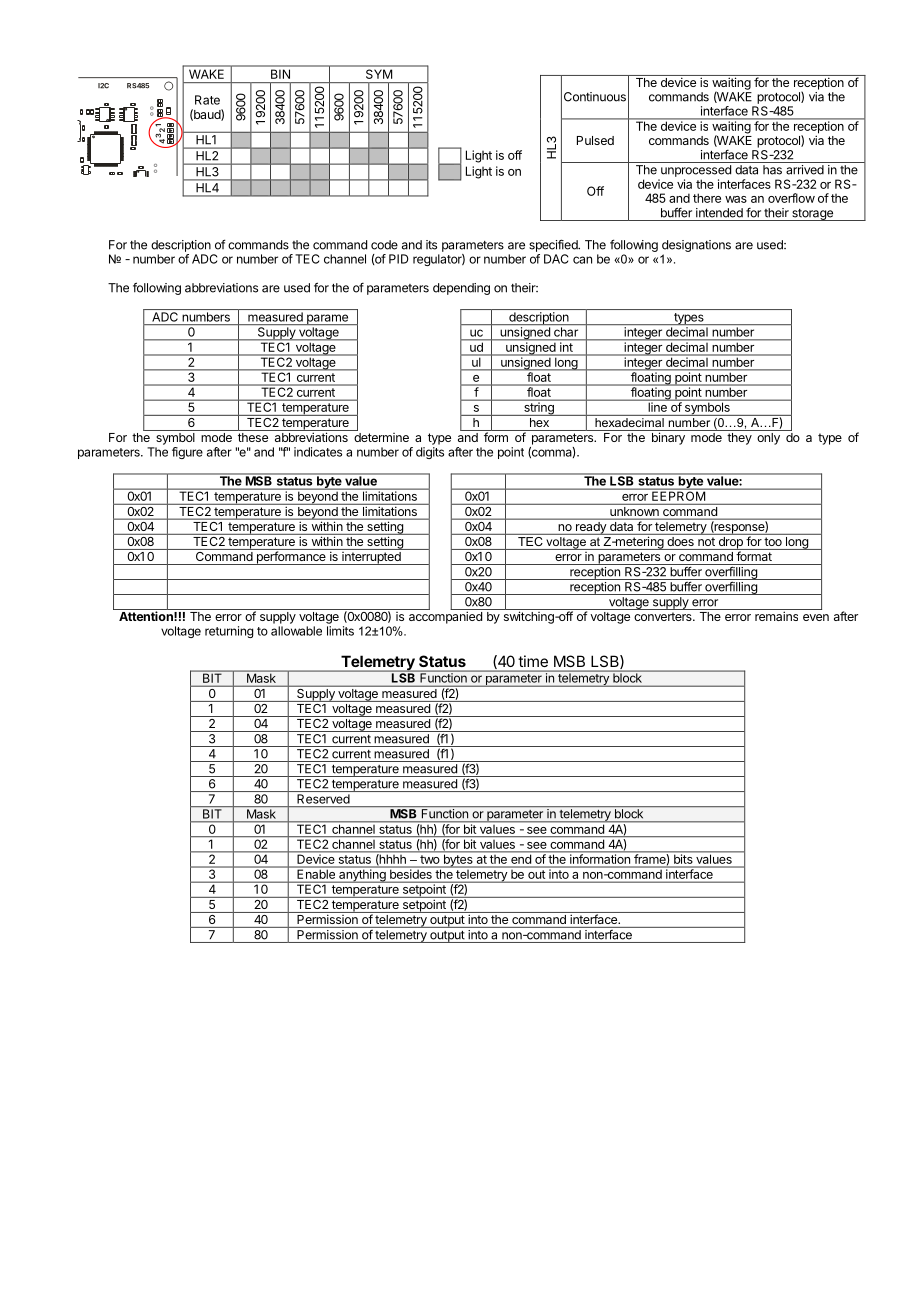  What do you see at coordinates (696, 246) in the image?
I see `designations` at bounding box center [696, 246].
